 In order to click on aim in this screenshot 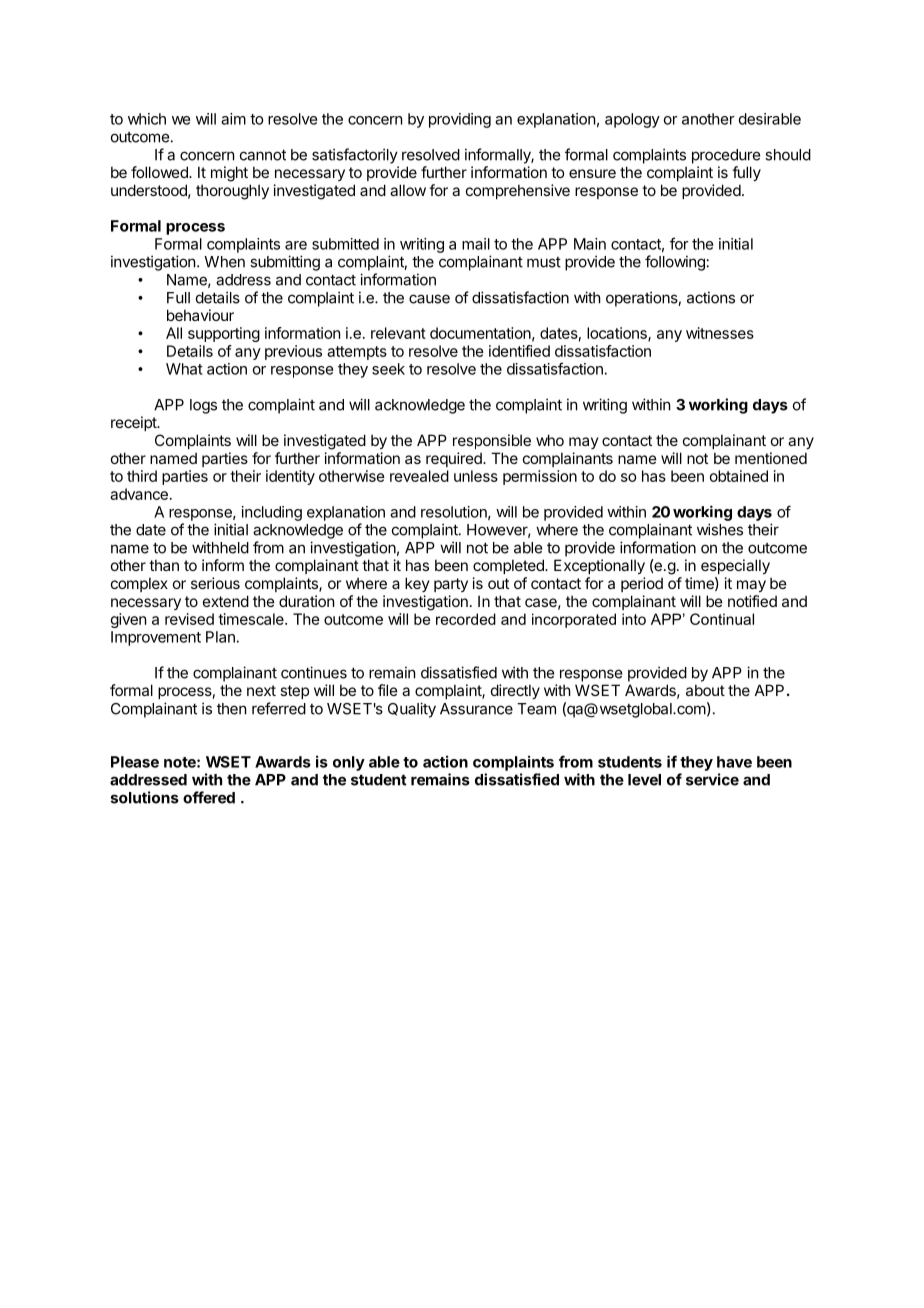, I will do `click(233, 119)`.
